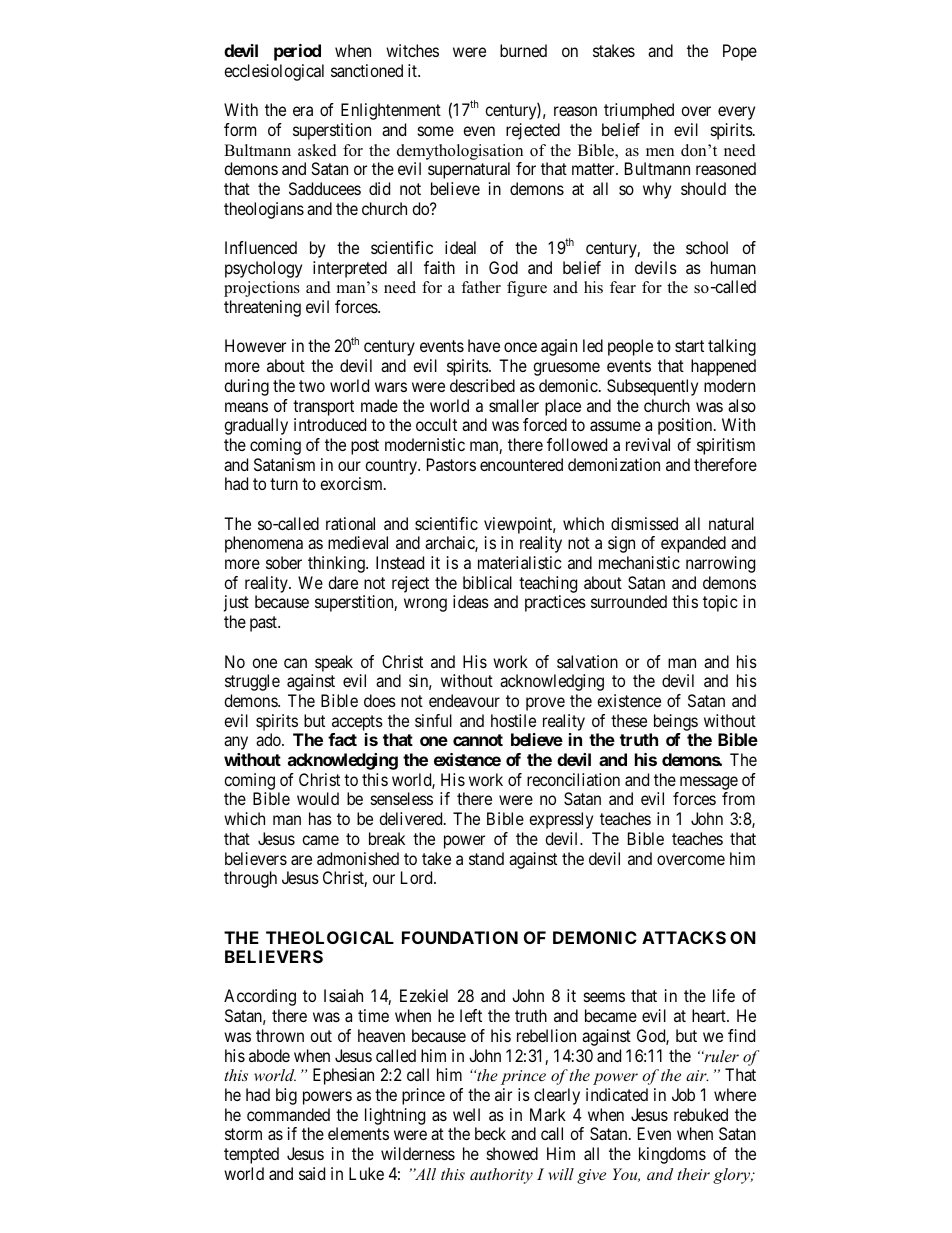 This document has width=952, height=1233. I want to click on burned, so click(523, 50).
